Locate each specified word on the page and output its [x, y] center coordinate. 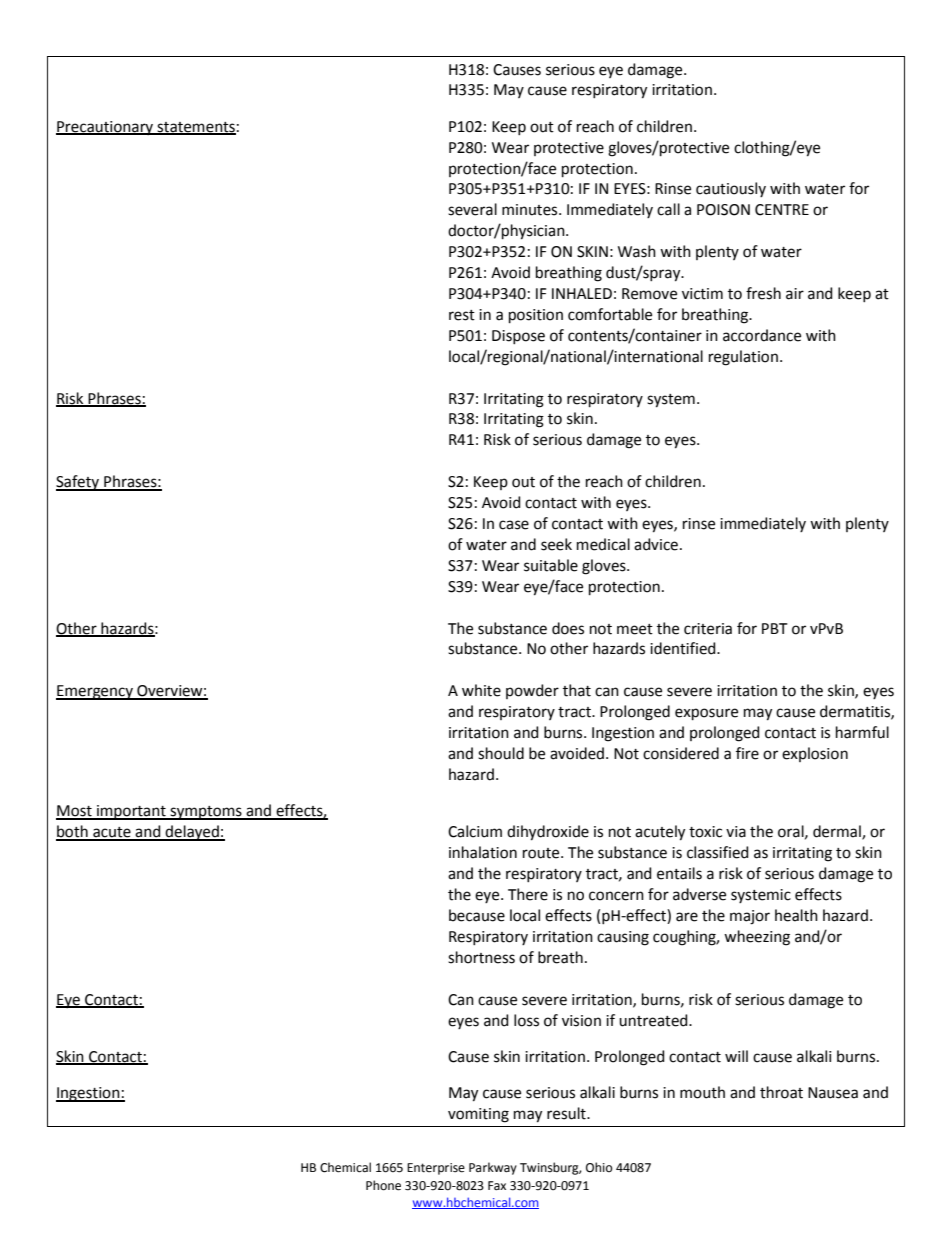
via [736, 832]
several [472, 209]
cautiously [731, 189]
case [514, 525]
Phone [383, 1185]
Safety [79, 483]
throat [781, 1092]
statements [195, 128]
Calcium [475, 831]
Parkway [493, 1168]
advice [656, 544]
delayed [192, 833]
